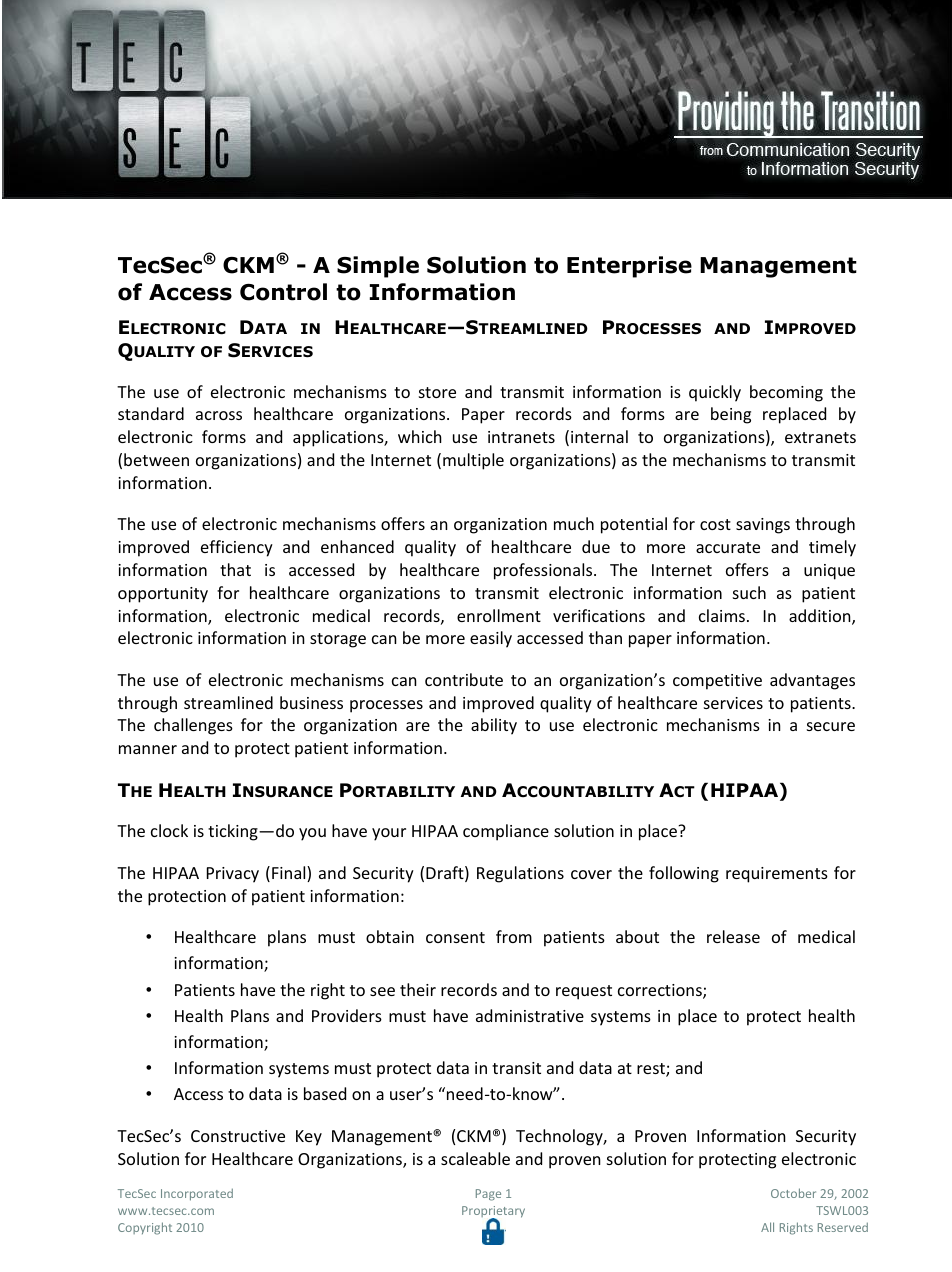  I want to click on secure, so click(831, 726).
